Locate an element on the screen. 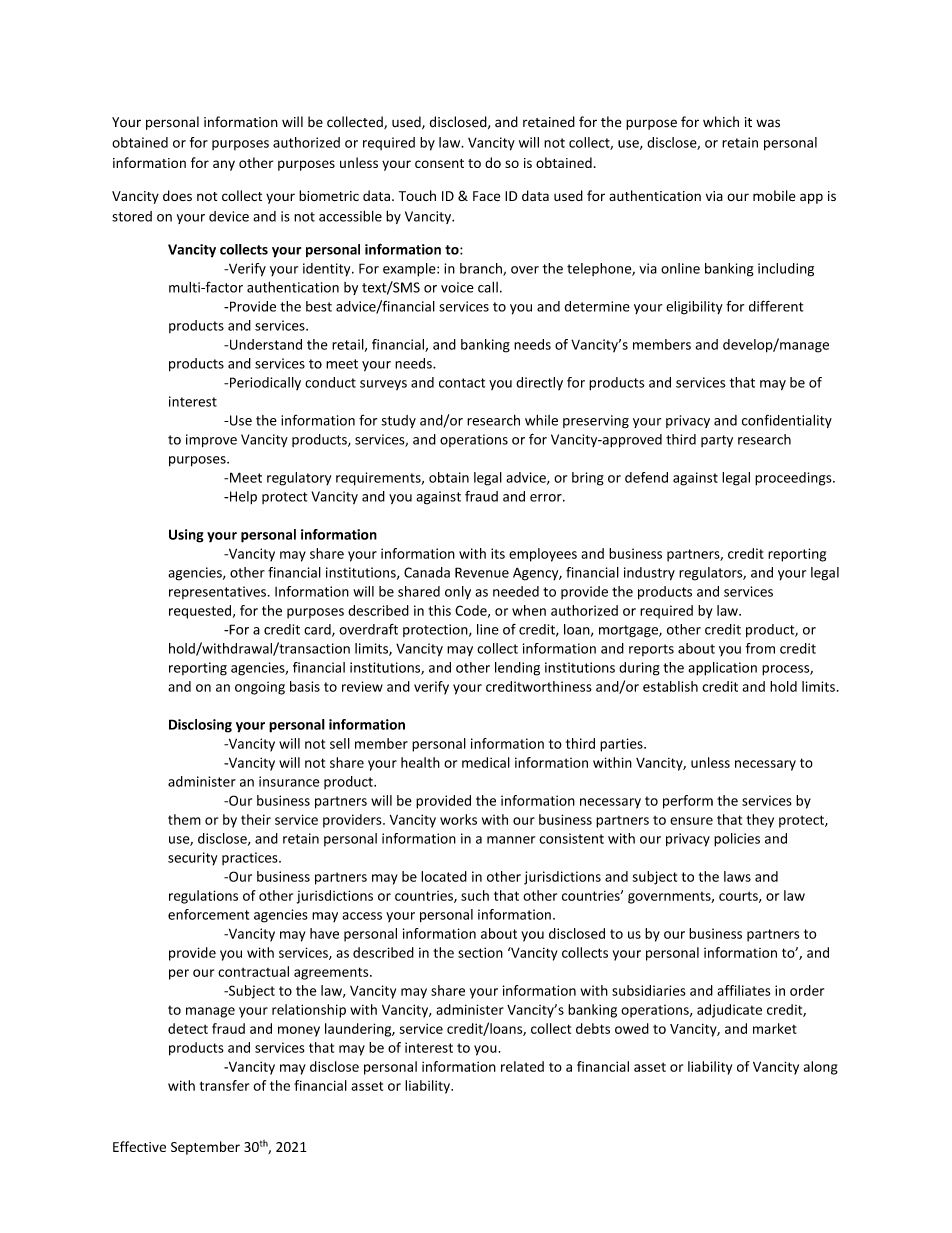 The height and width of the screenshot is (1233, 952). such is located at coordinates (475, 895).
